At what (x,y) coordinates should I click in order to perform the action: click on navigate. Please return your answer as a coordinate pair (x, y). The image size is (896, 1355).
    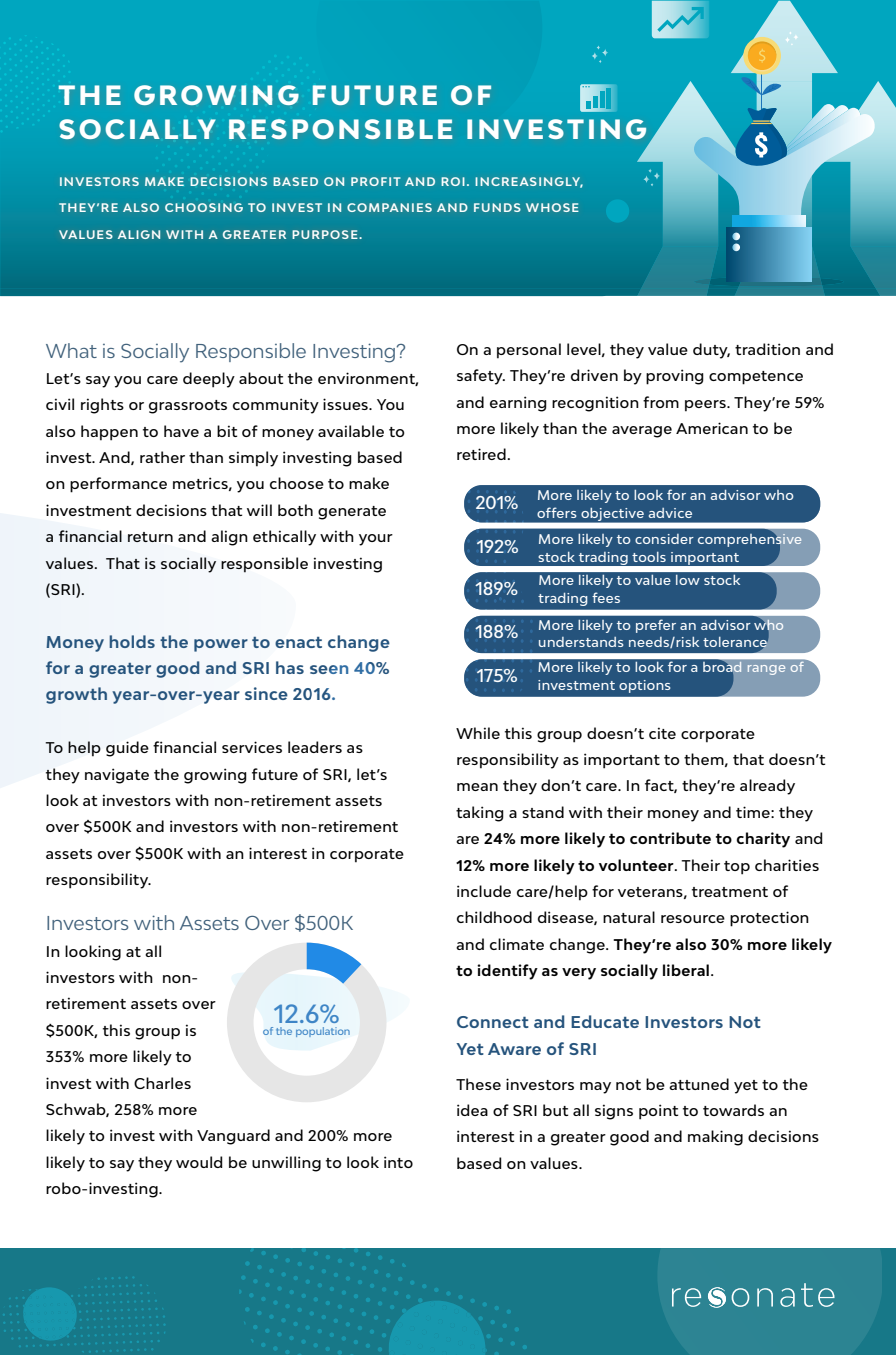
    Looking at the image, I should click on (117, 776).
